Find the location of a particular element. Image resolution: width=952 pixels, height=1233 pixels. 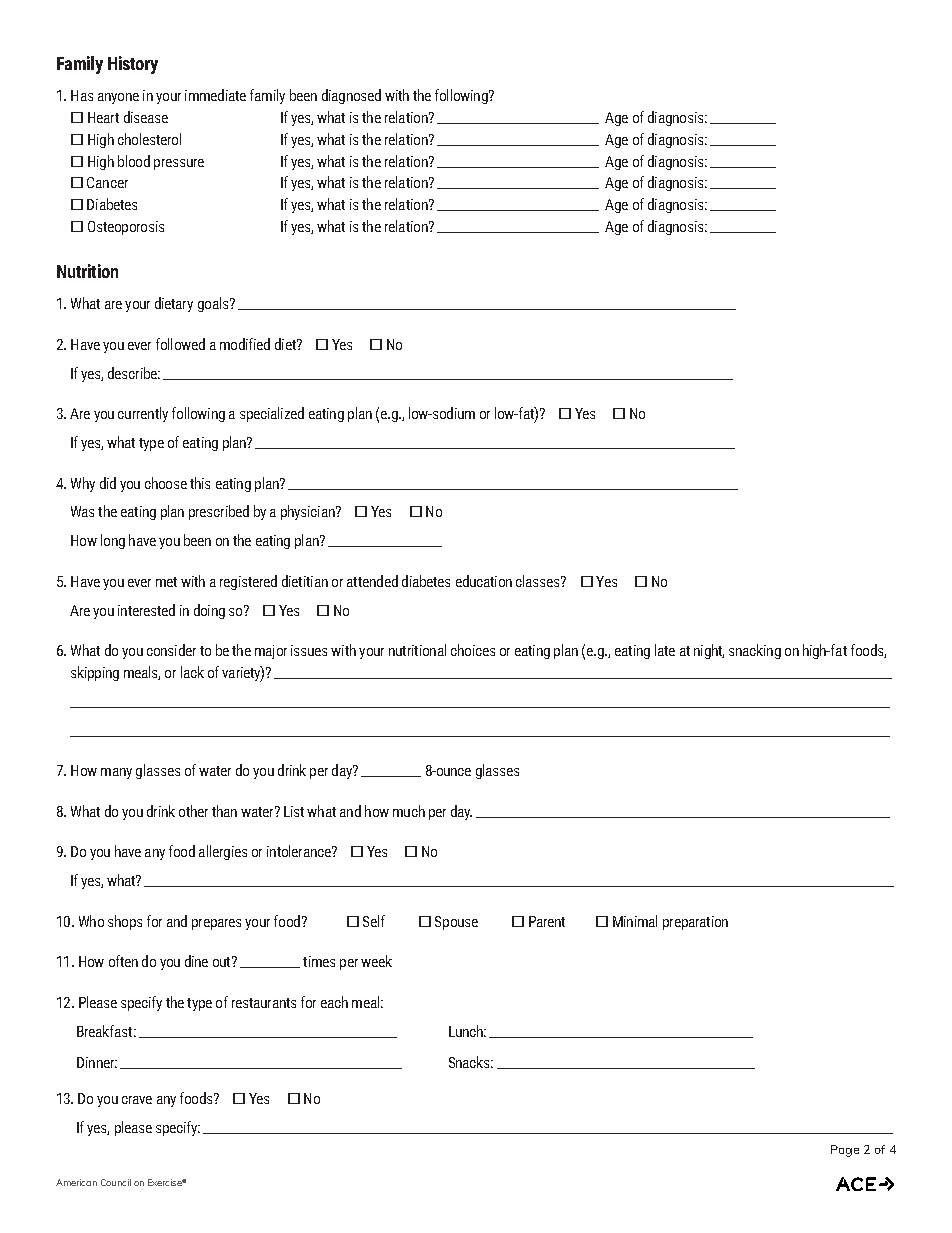

immediate is located at coordinates (215, 95).
